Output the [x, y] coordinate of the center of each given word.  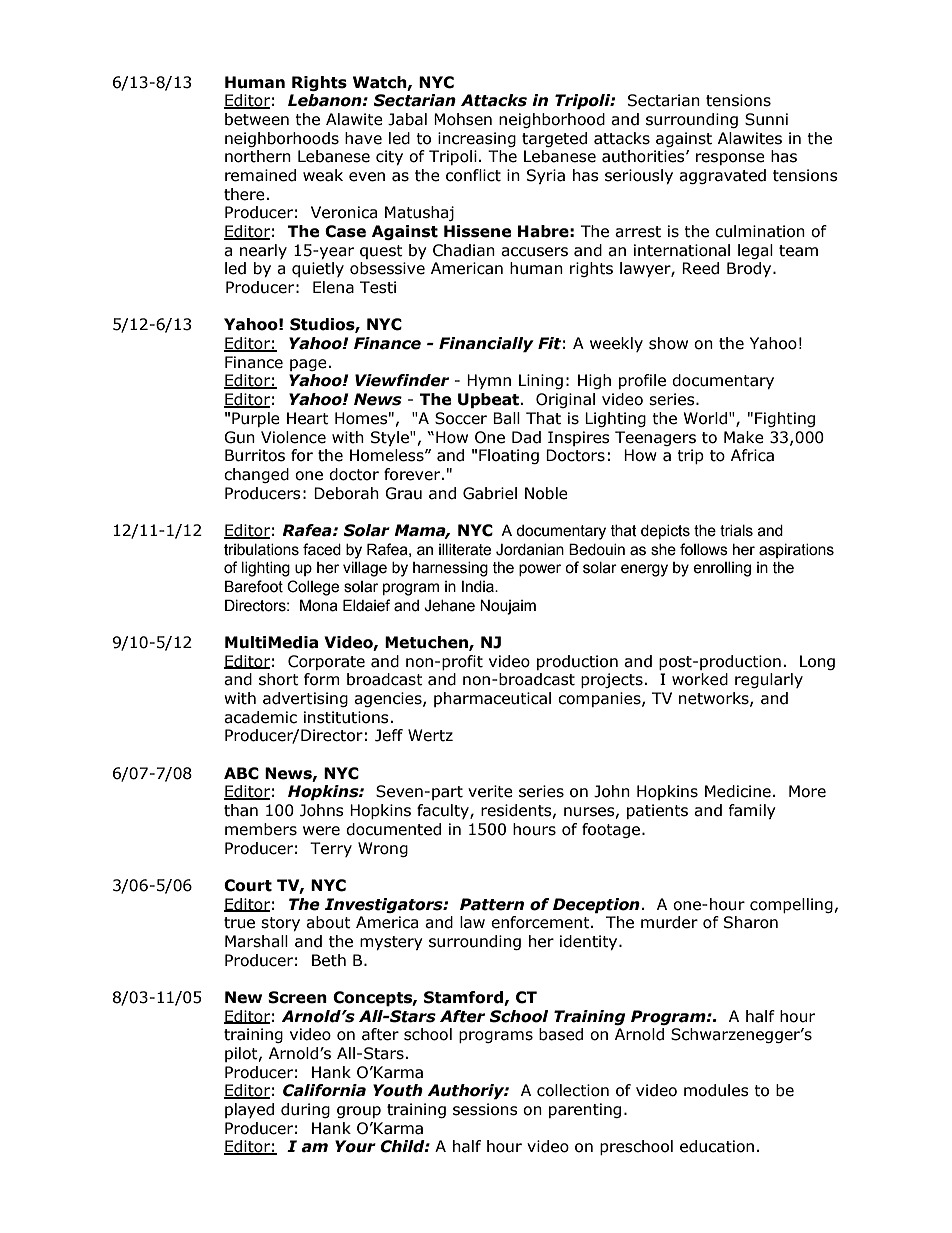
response [730, 159]
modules [716, 1090]
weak [323, 175]
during [305, 1110]
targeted [554, 139]
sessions [485, 1109]
